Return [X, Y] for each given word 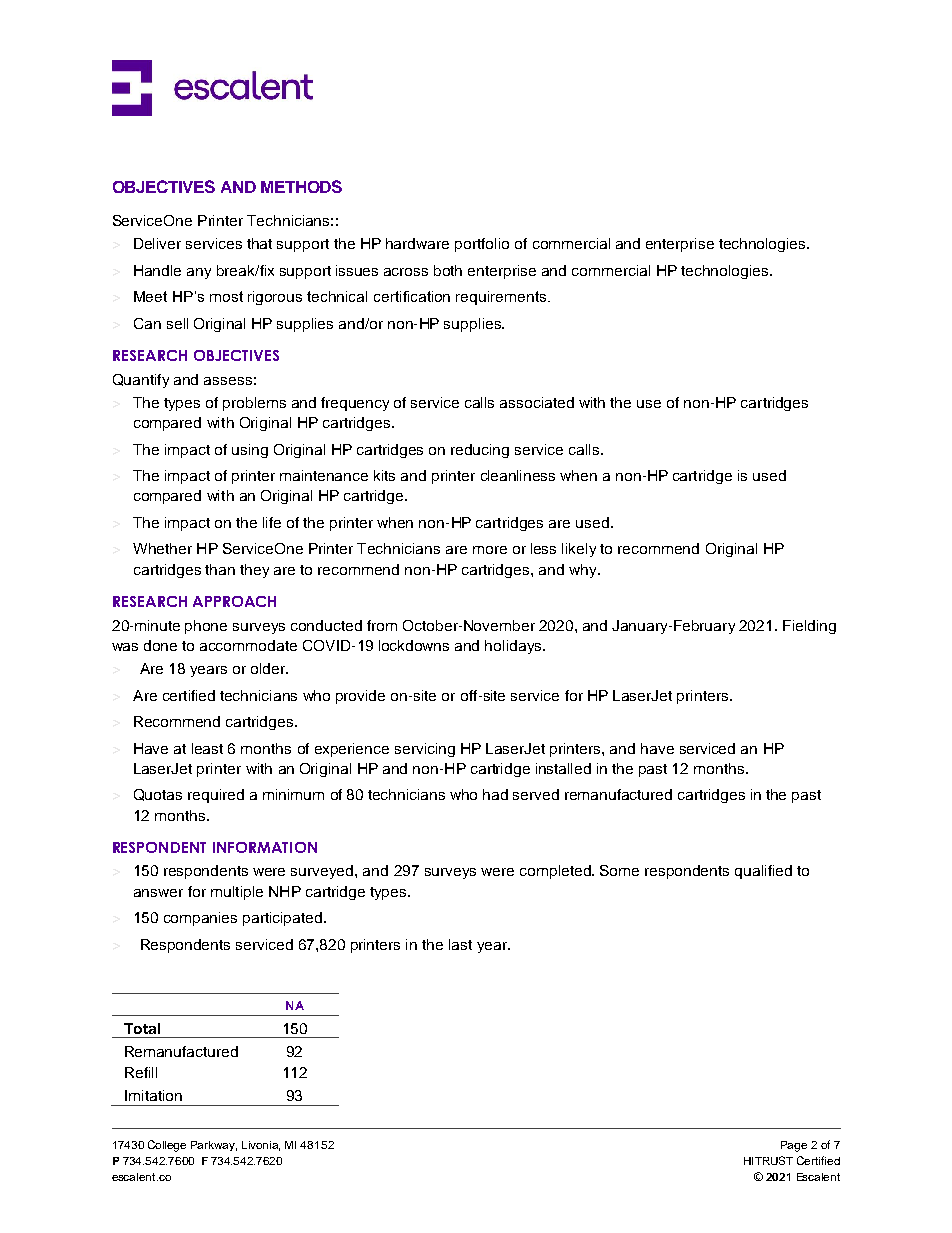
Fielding [809, 627]
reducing [480, 451]
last [460, 944]
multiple [237, 893]
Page [794, 1146]
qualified [763, 872]
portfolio [482, 245]
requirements [502, 298]
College [167, 1146]
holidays [514, 647]
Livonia [261, 1146]
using [250, 451]
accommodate [248, 645]
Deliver [157, 243]
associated [537, 402]
